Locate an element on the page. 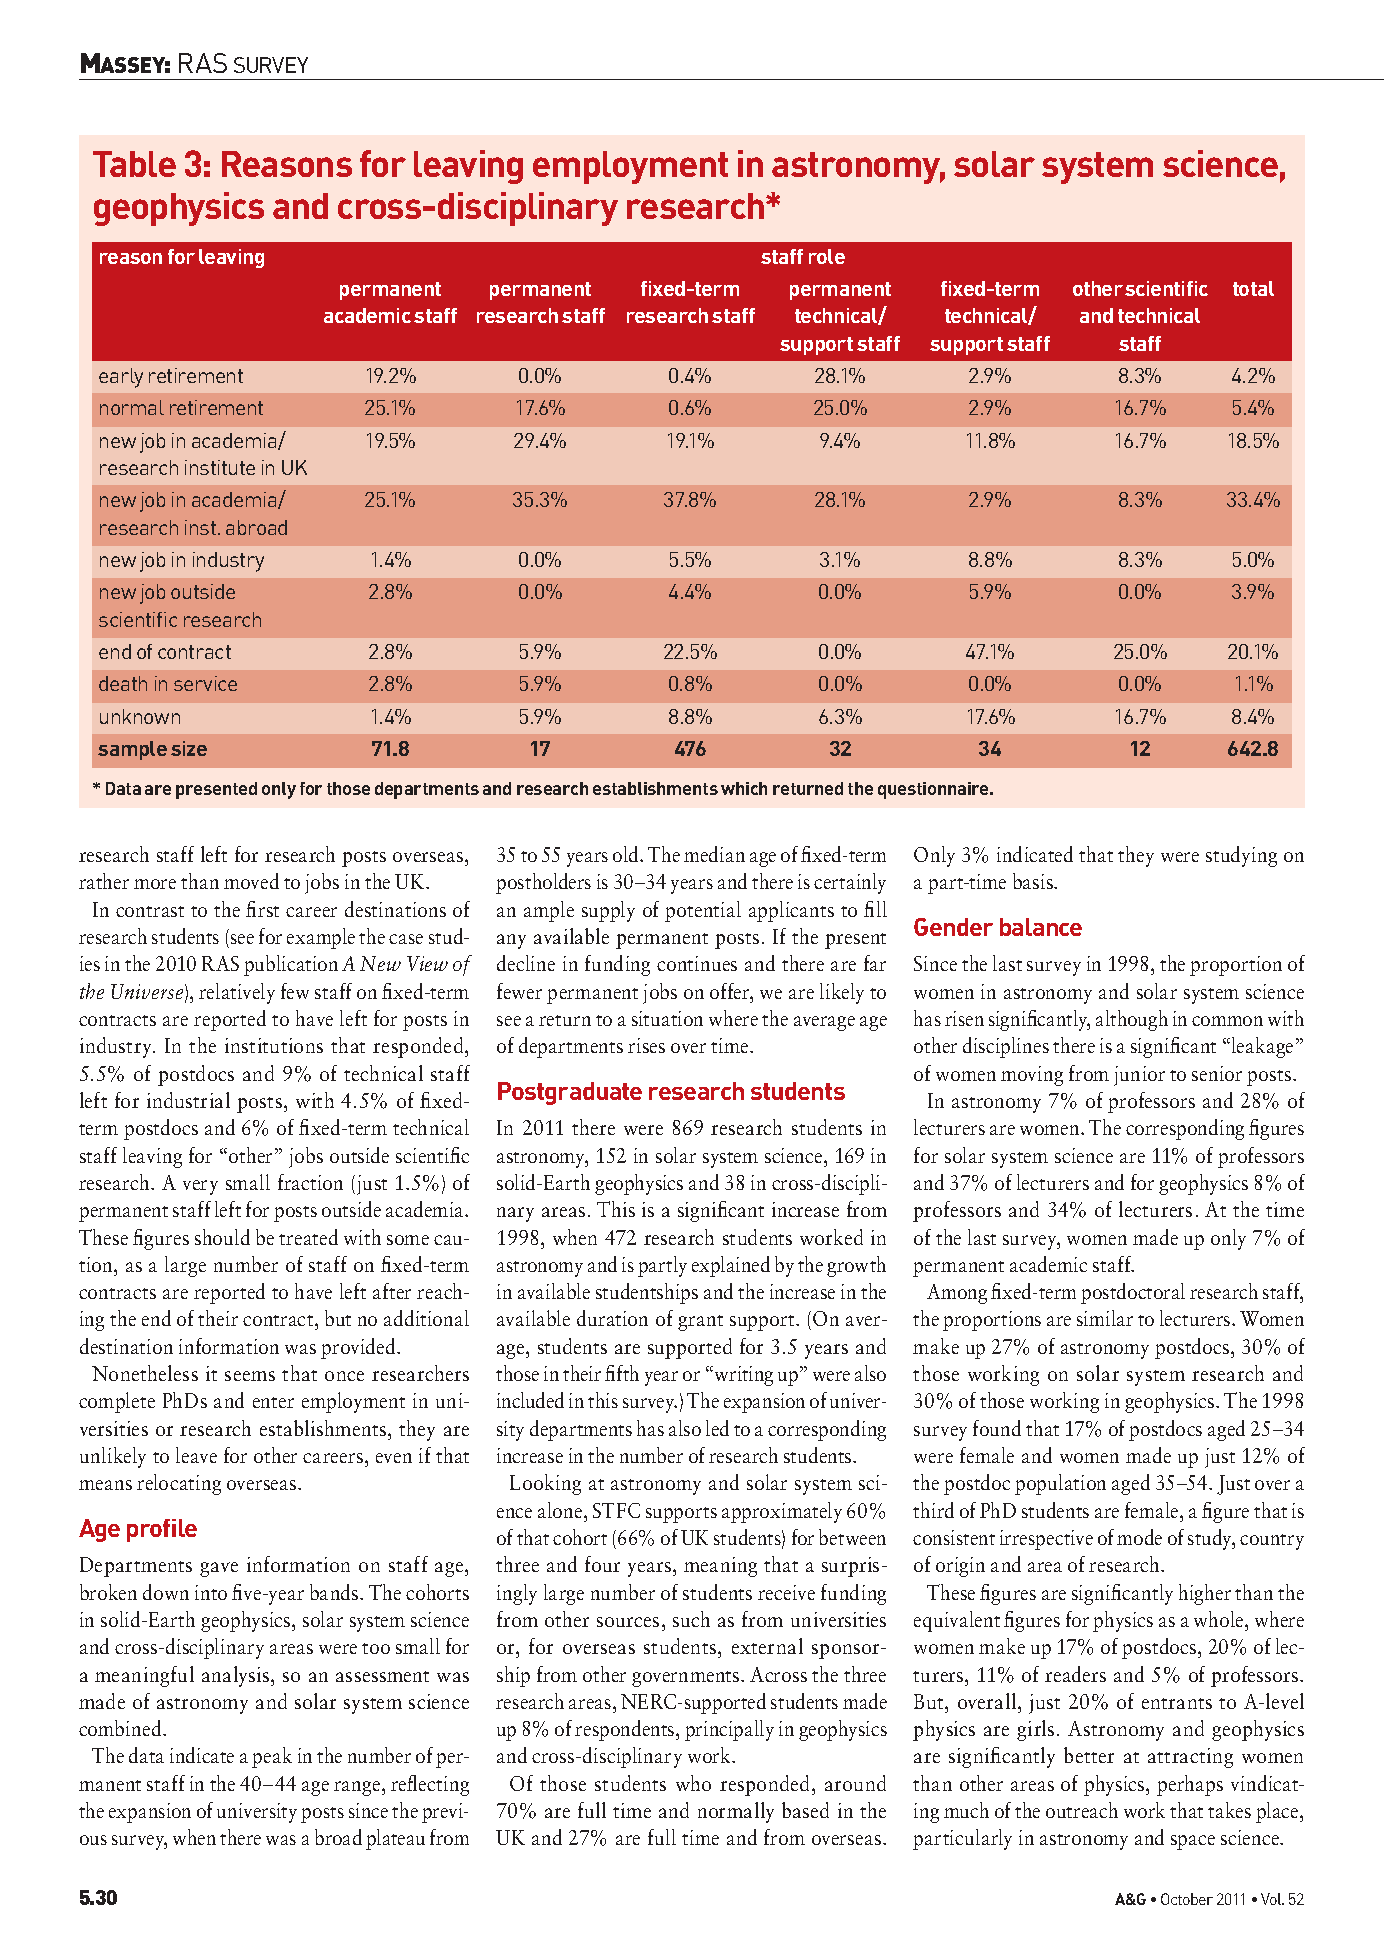  role is located at coordinates (827, 256).
